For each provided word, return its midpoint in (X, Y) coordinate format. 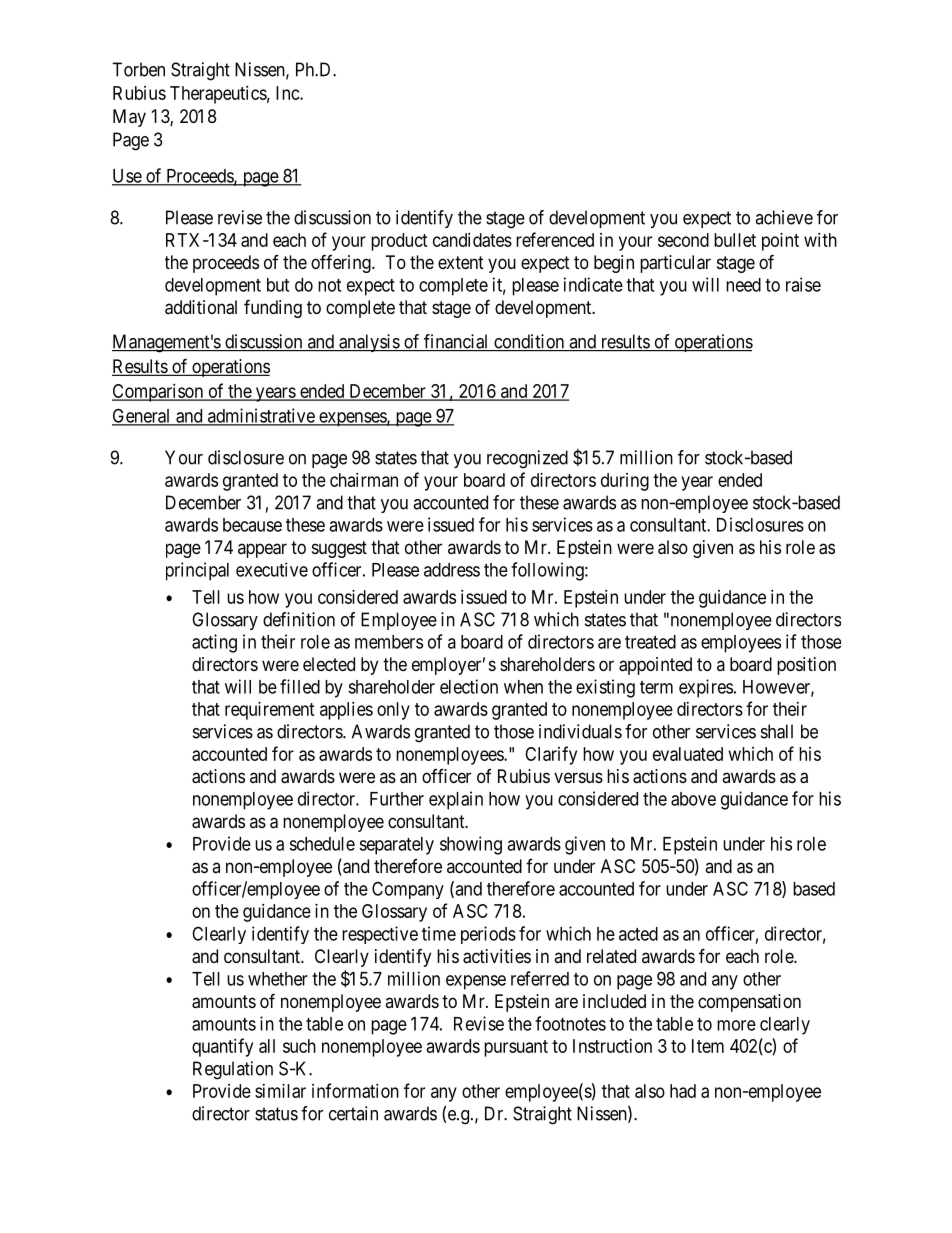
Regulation (233, 1070)
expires (706, 688)
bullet (735, 240)
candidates (472, 240)
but (278, 285)
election (469, 686)
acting (214, 643)
